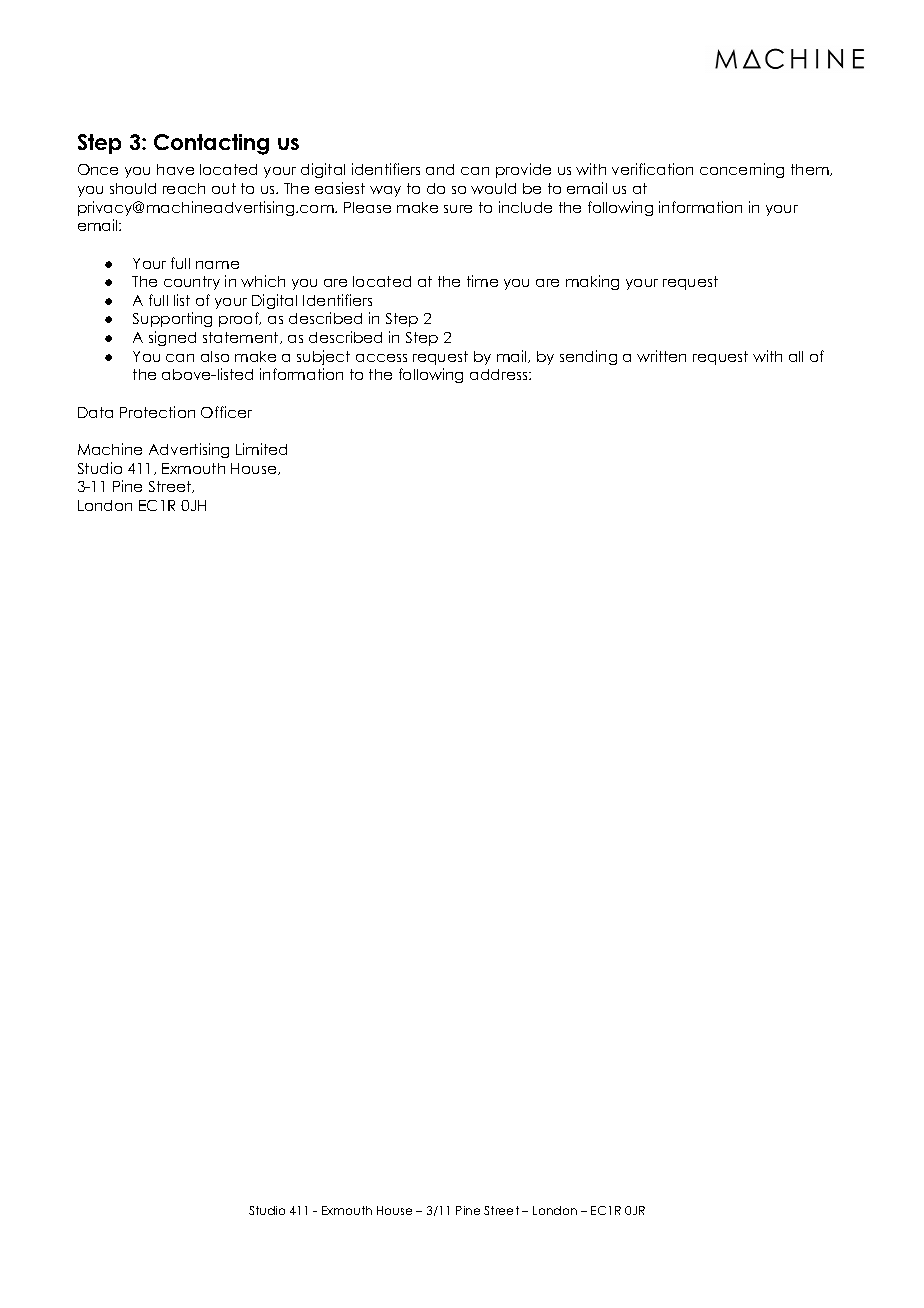  I want to click on written, so click(661, 356).
